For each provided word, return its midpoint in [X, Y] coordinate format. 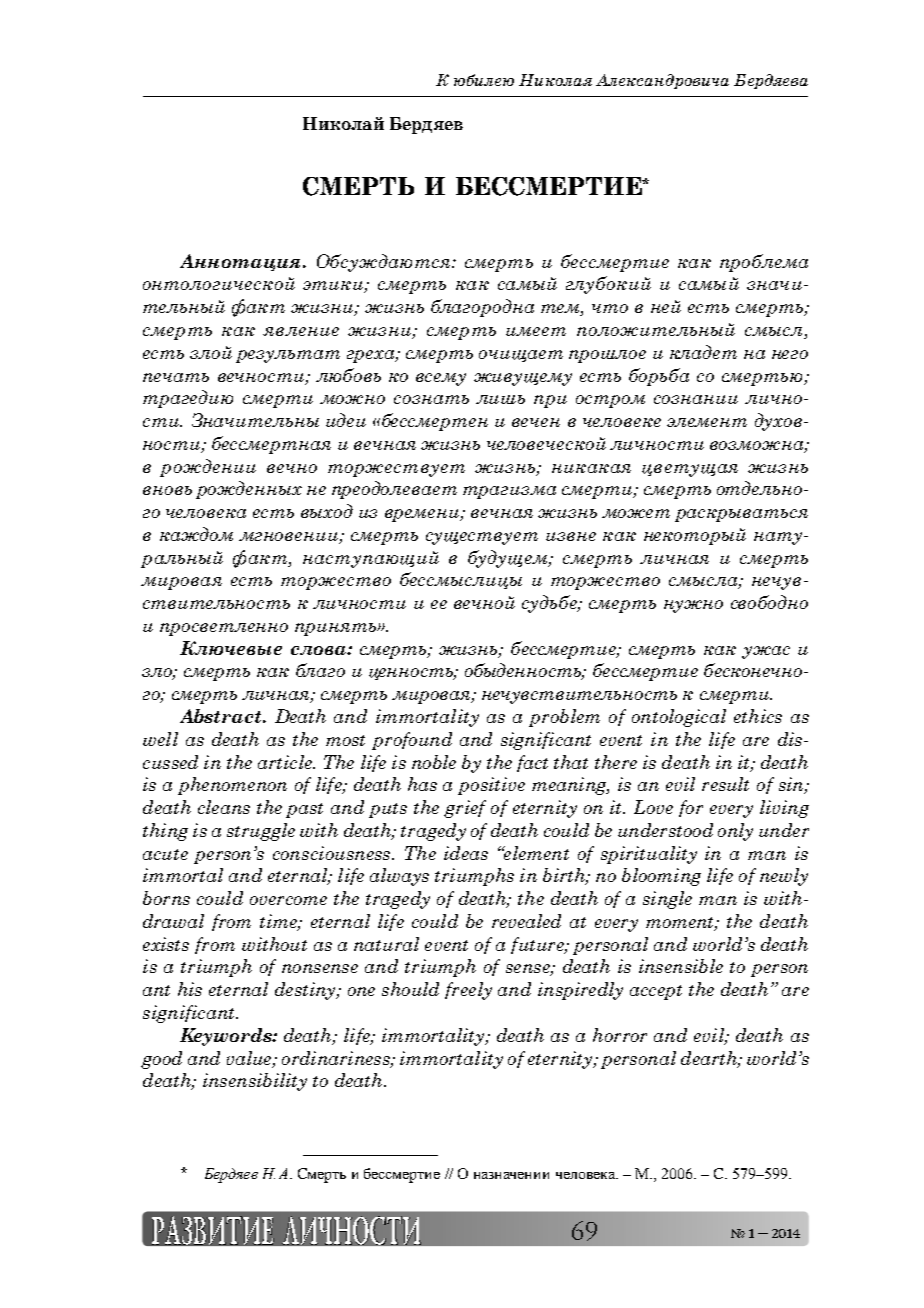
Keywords [227, 1037]
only [735, 832]
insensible [681, 966]
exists [166, 944]
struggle [261, 832]
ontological [679, 718]
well [160, 739]
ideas [466, 853]
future [538, 945]
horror [620, 1035]
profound [412, 741]
